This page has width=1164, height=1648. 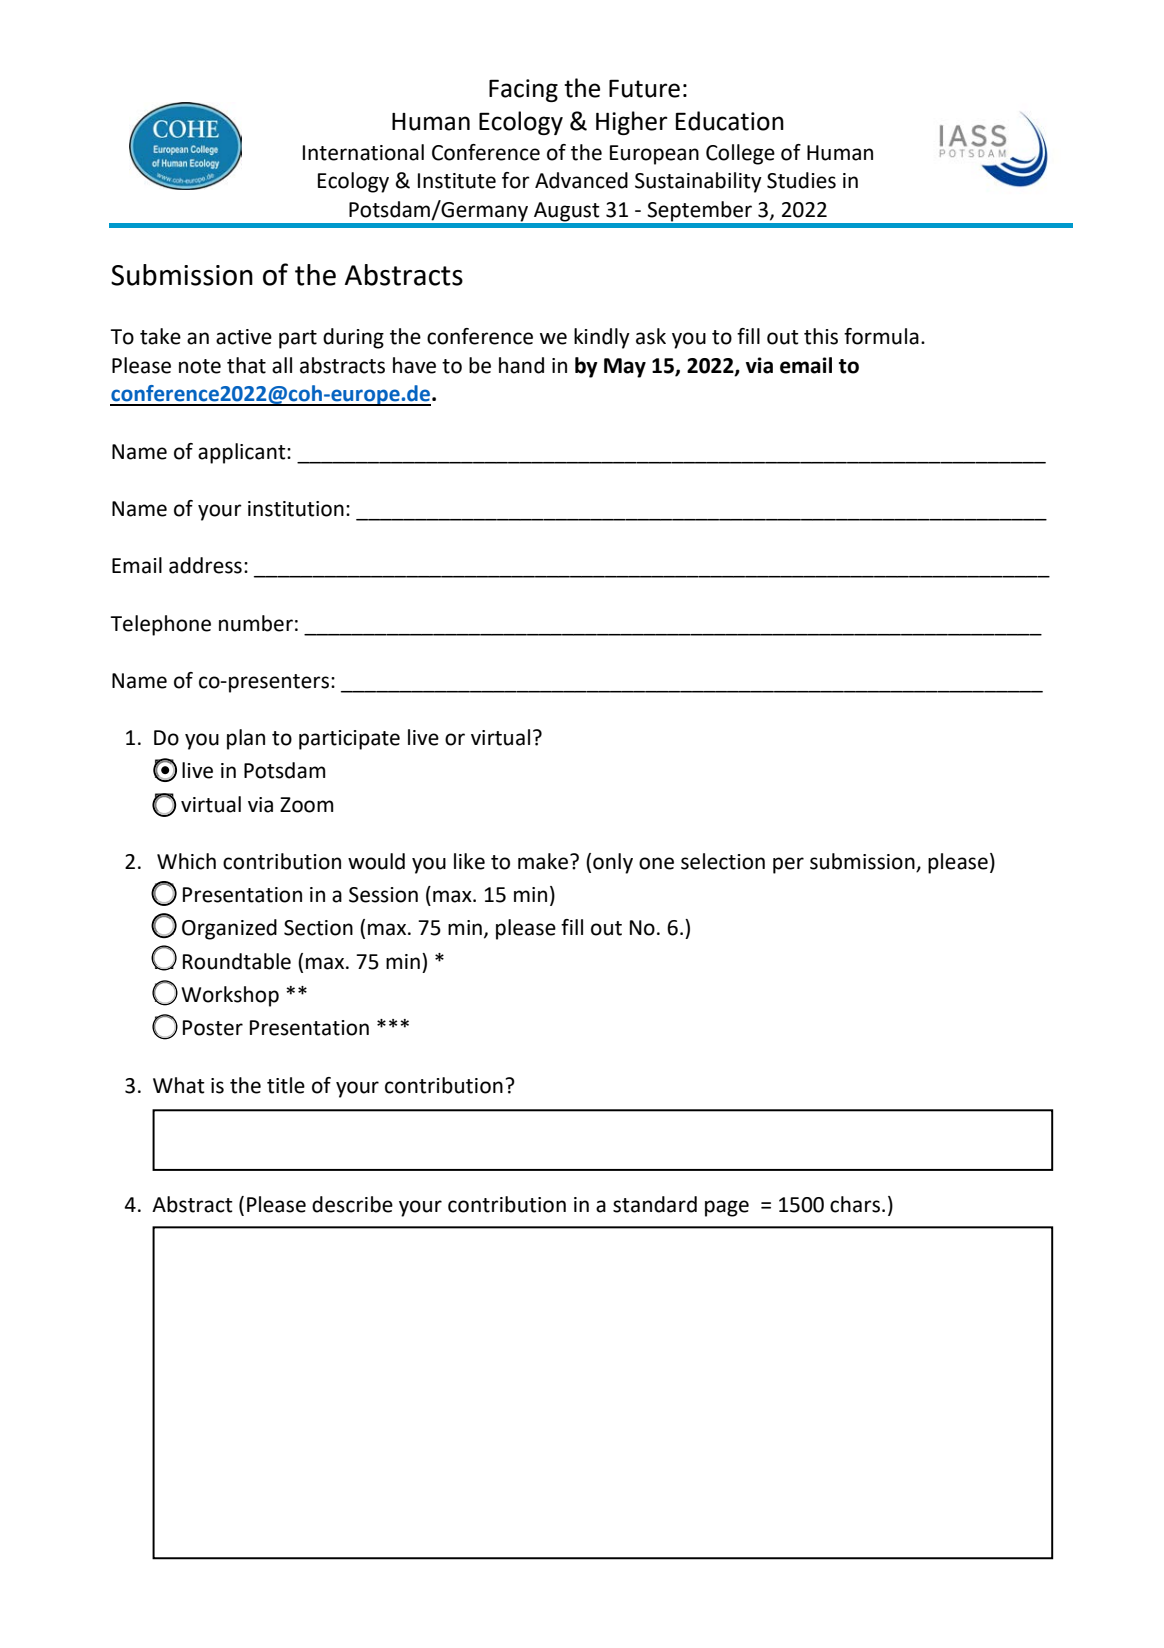 I want to click on standard, so click(x=655, y=1204).
